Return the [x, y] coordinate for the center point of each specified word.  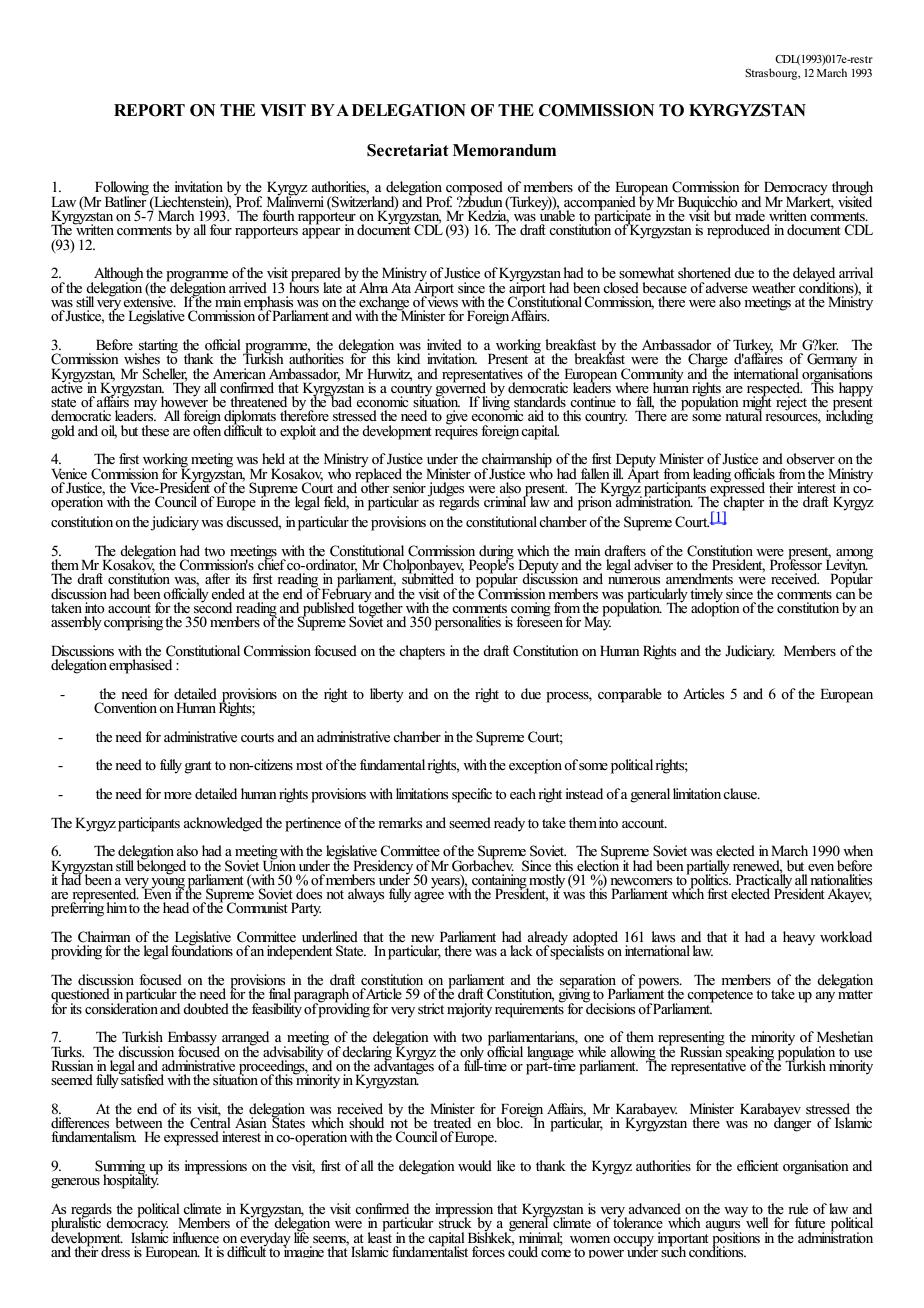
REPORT [149, 110]
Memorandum [504, 150]
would [475, 1165]
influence [195, 1237]
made [750, 215]
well [756, 1221]
